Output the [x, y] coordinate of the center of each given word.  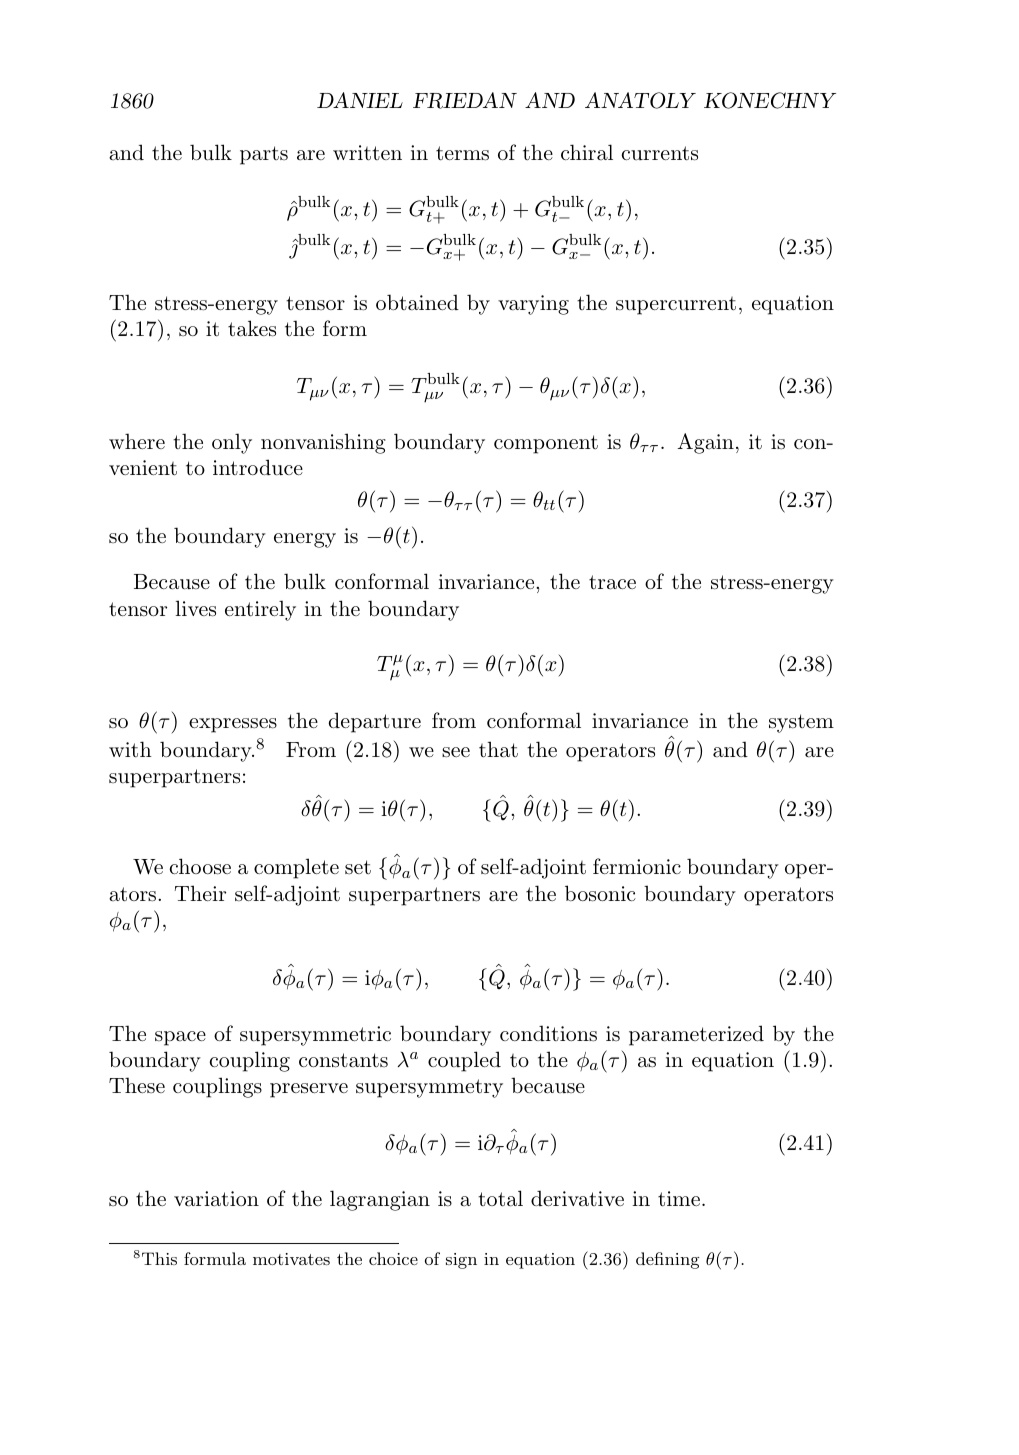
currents [660, 153]
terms [462, 153]
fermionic [637, 866]
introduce [258, 467]
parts [264, 155]
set [358, 867]
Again [705, 443]
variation [216, 1199]
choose [200, 866]
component [546, 444]
